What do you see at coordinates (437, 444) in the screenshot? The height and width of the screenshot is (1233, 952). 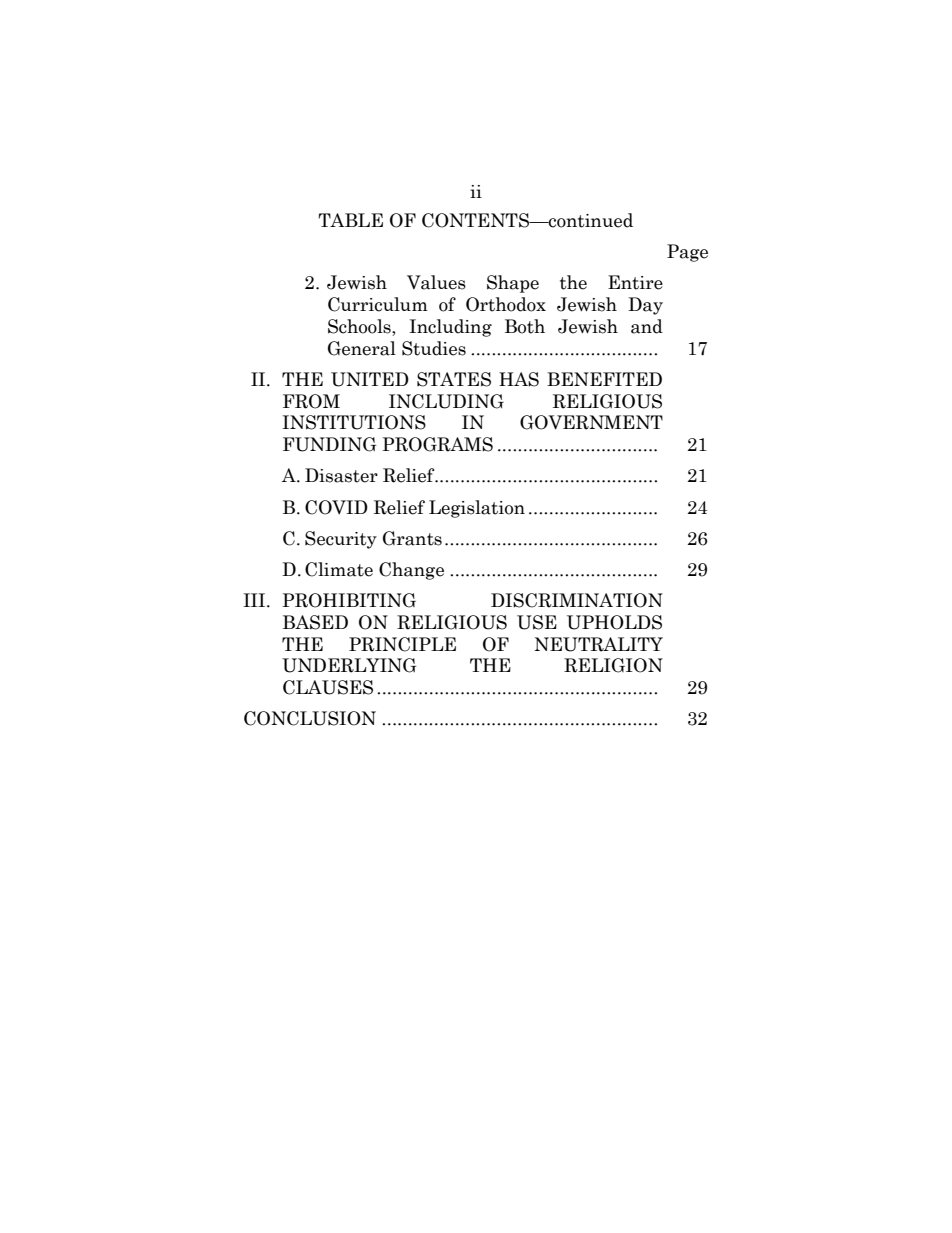 I see `PROGRAMS` at bounding box center [437, 444].
